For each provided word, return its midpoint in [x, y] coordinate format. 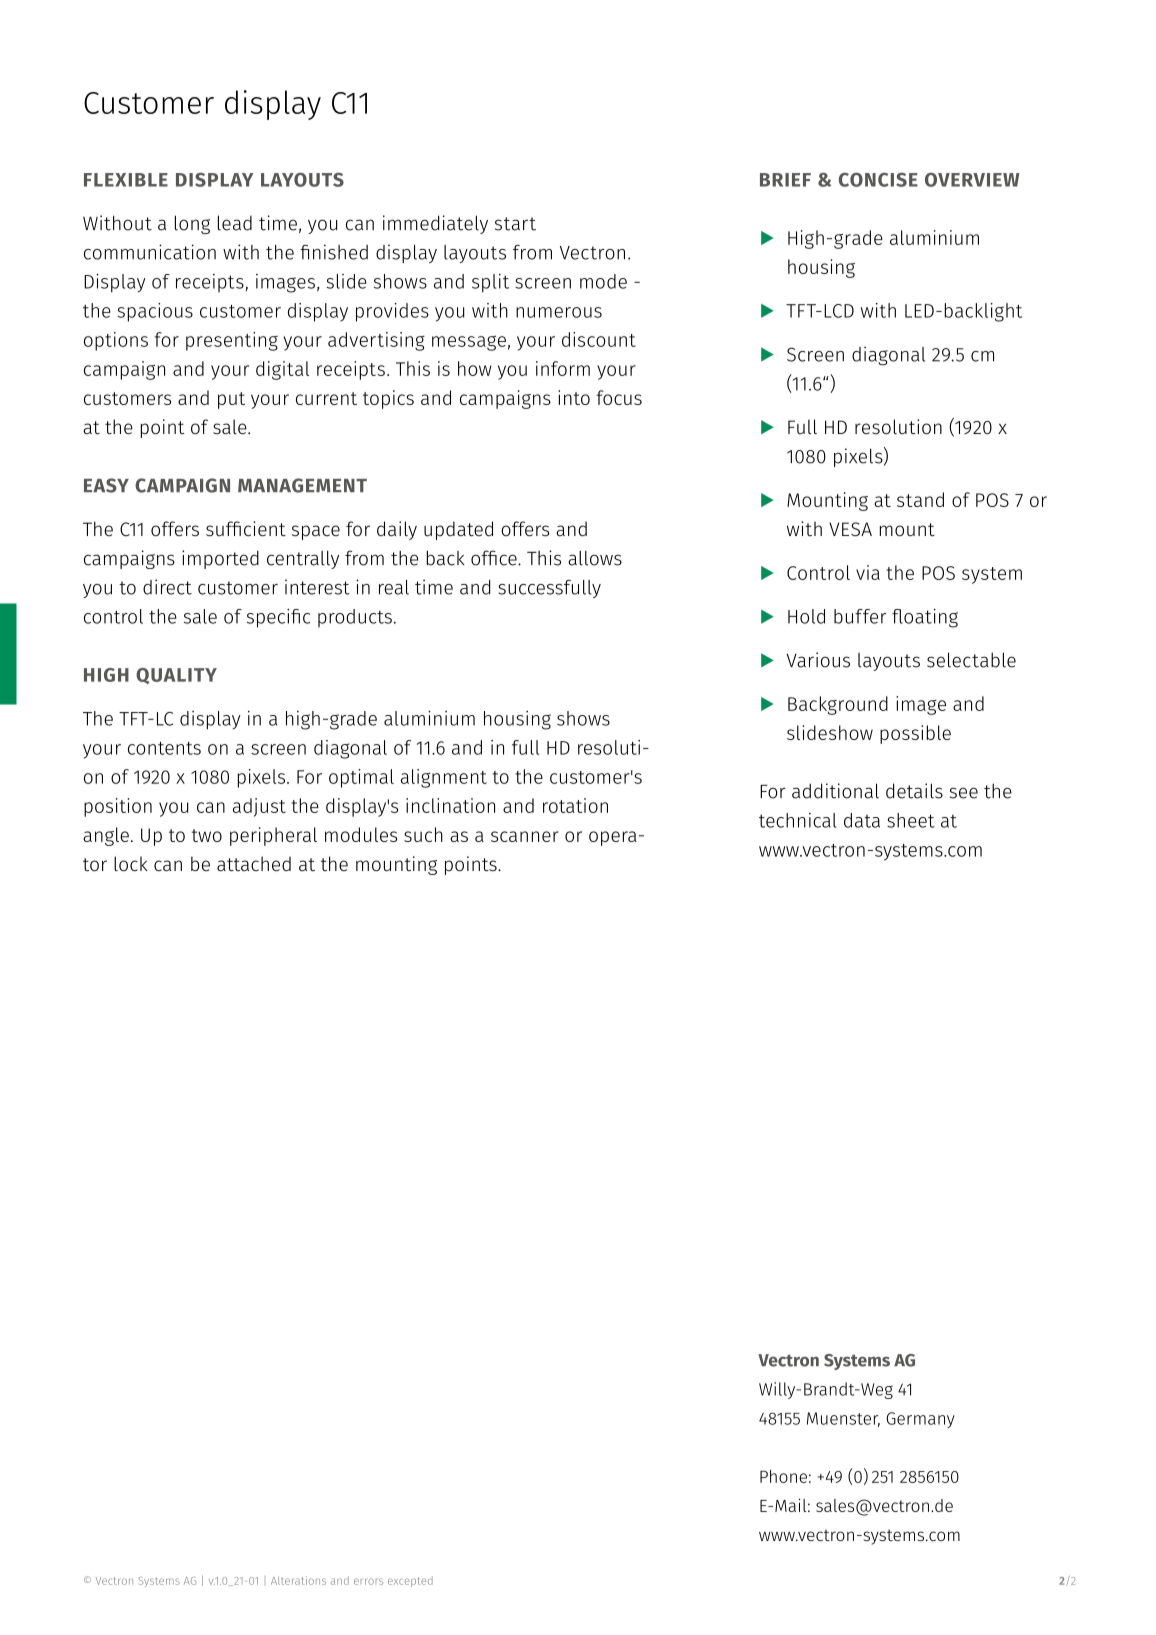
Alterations [298, 1580]
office [495, 558]
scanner [525, 836]
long [192, 224]
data [862, 820]
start [515, 224]
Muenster [843, 1419]
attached [254, 864]
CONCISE [878, 180]
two [207, 835]
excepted [410, 1582]
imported [220, 559]
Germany [920, 1420]
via [868, 572]
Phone [783, 1476]
